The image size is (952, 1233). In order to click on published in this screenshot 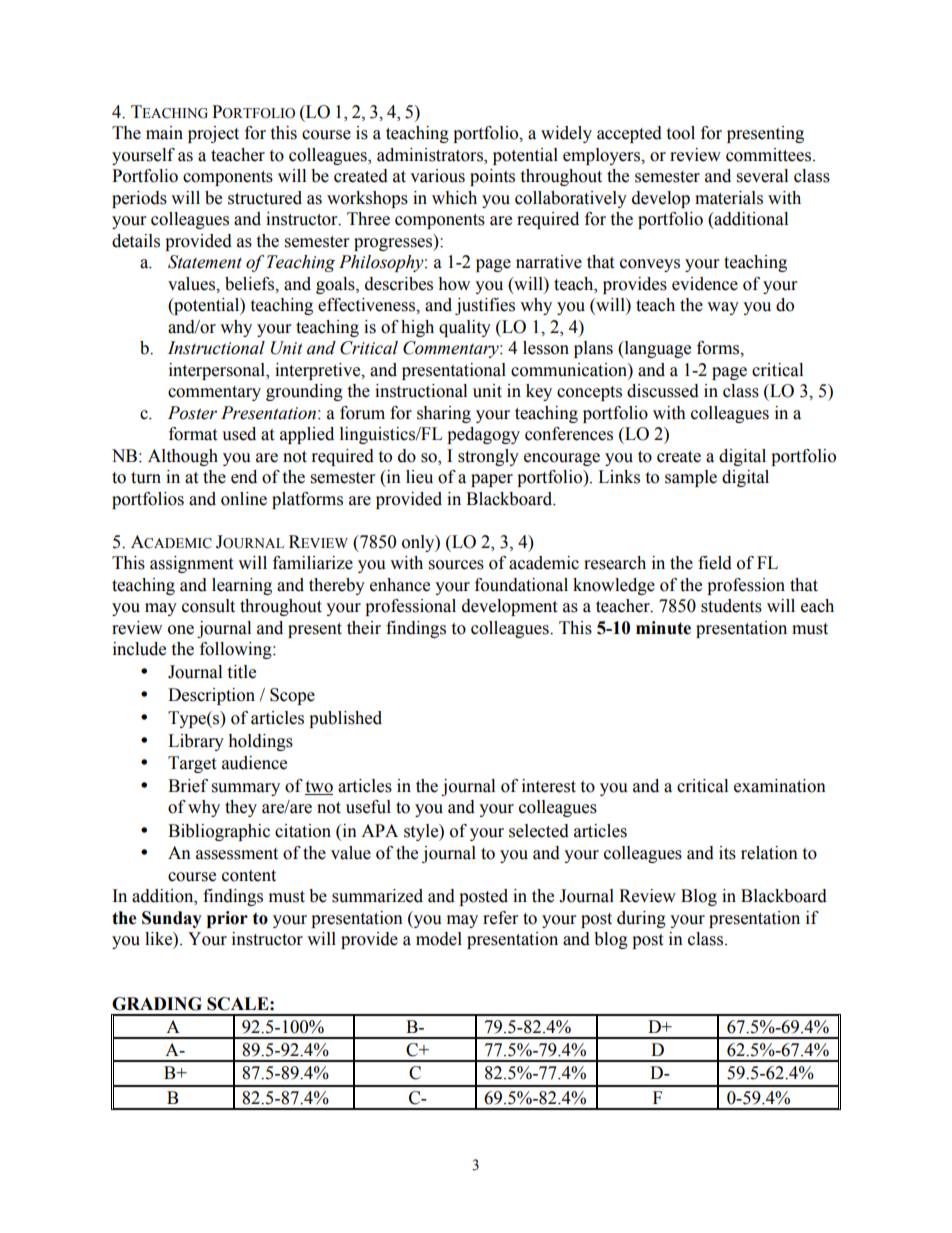, I will do `click(345, 719)`.
